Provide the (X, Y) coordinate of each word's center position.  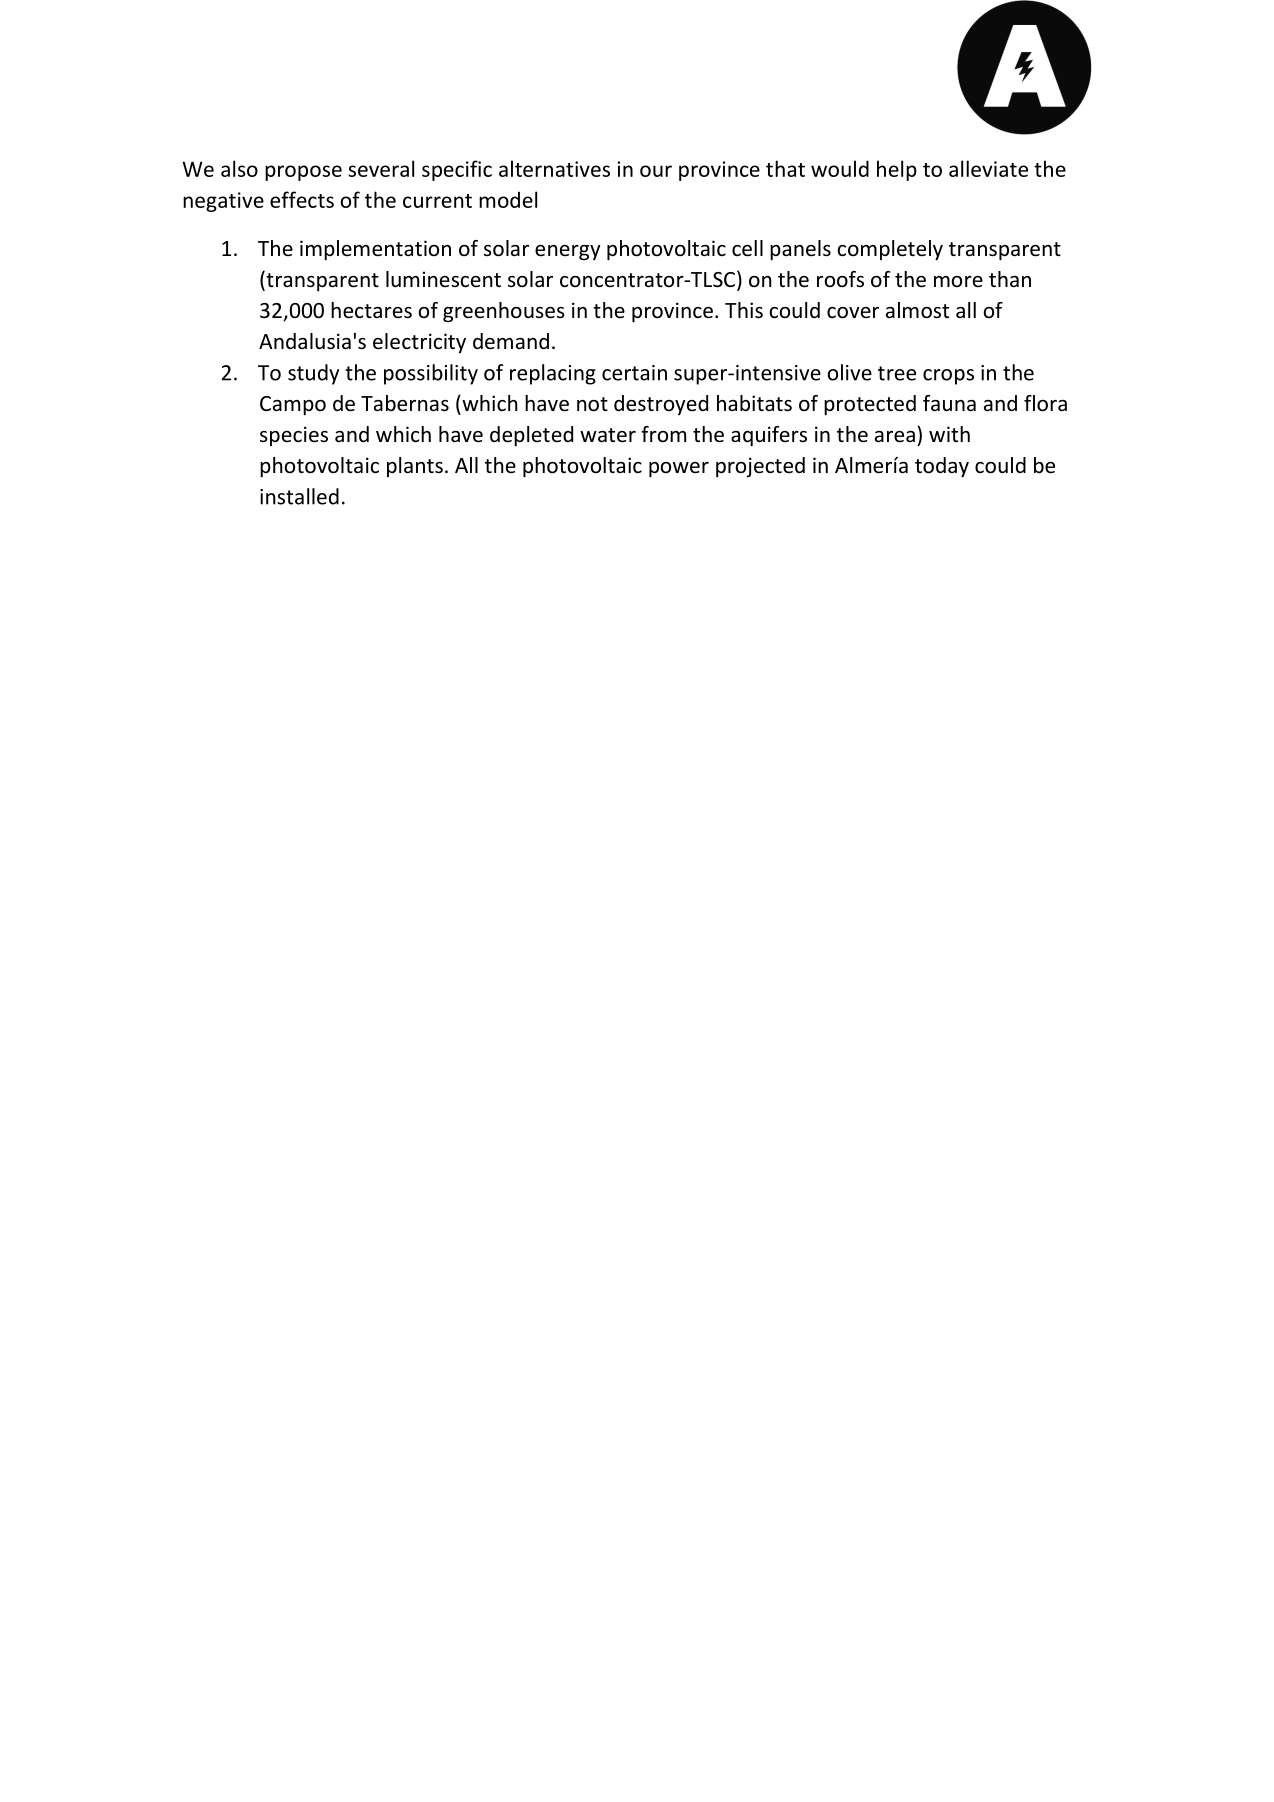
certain (634, 373)
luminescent (443, 279)
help (897, 170)
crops (948, 377)
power (679, 470)
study (313, 374)
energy (568, 252)
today (942, 467)
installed (299, 496)
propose (303, 173)
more (958, 281)
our (656, 171)
